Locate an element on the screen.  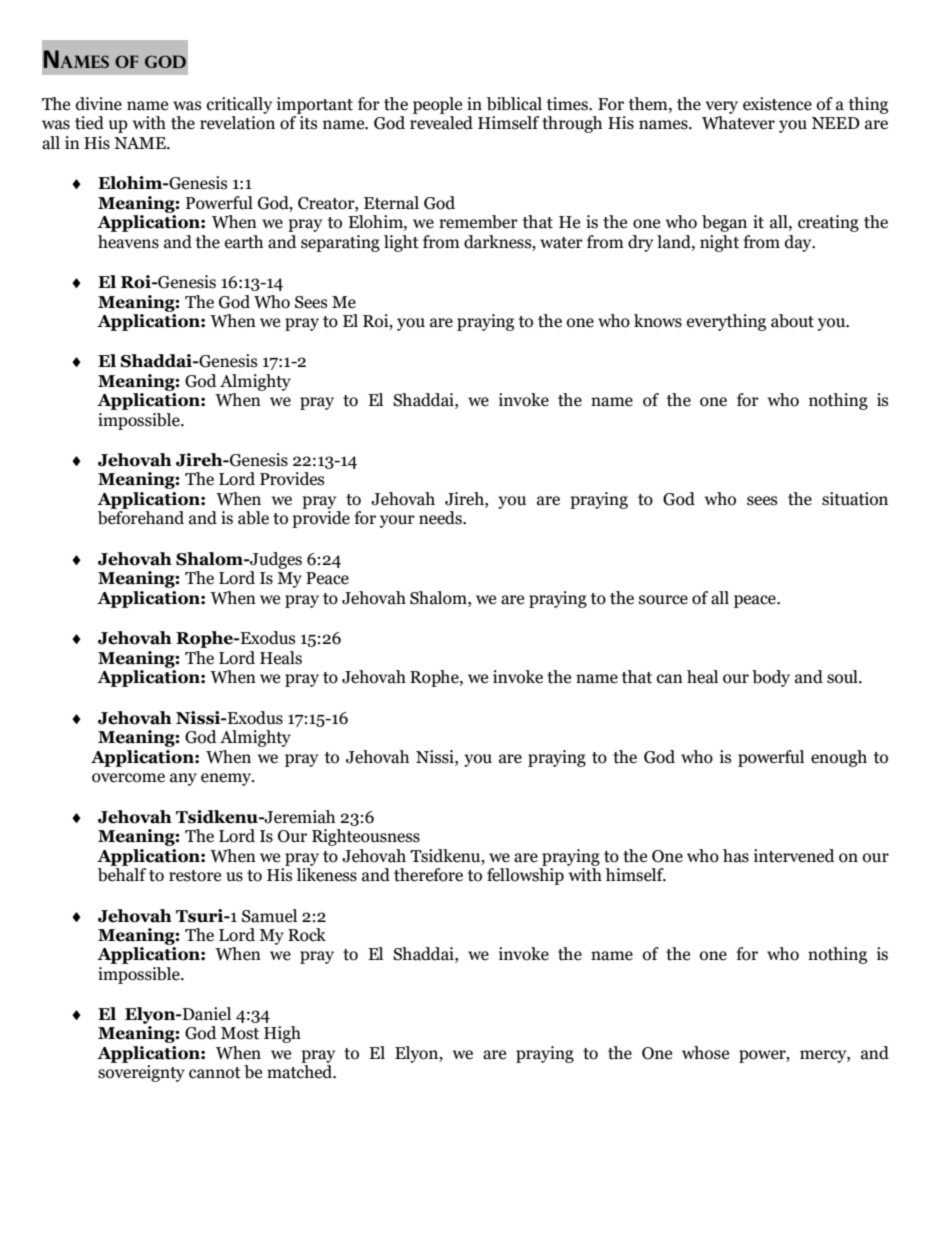
revelation is located at coordinates (237, 123).
